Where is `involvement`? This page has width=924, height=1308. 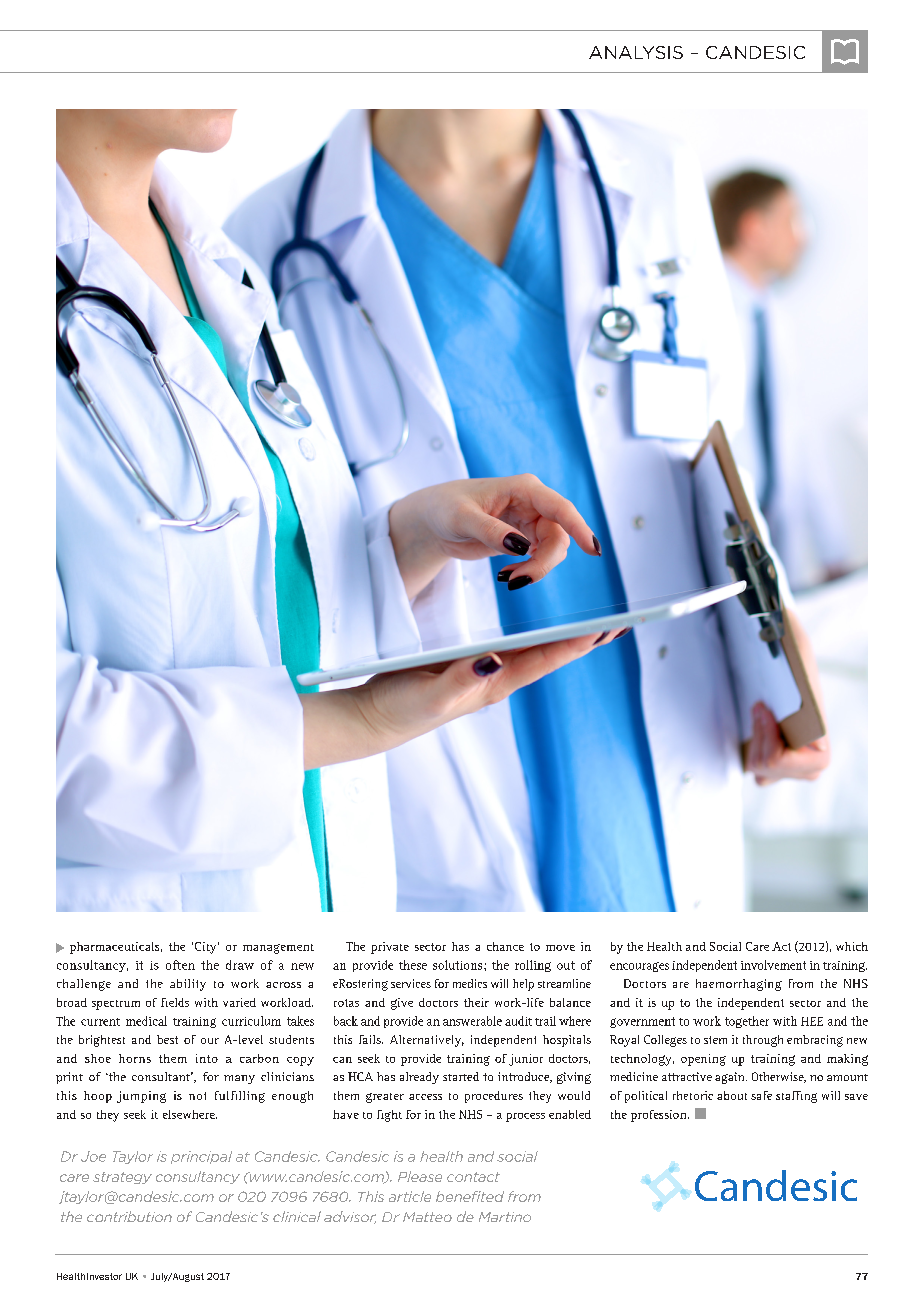
involvement is located at coordinates (773, 965).
